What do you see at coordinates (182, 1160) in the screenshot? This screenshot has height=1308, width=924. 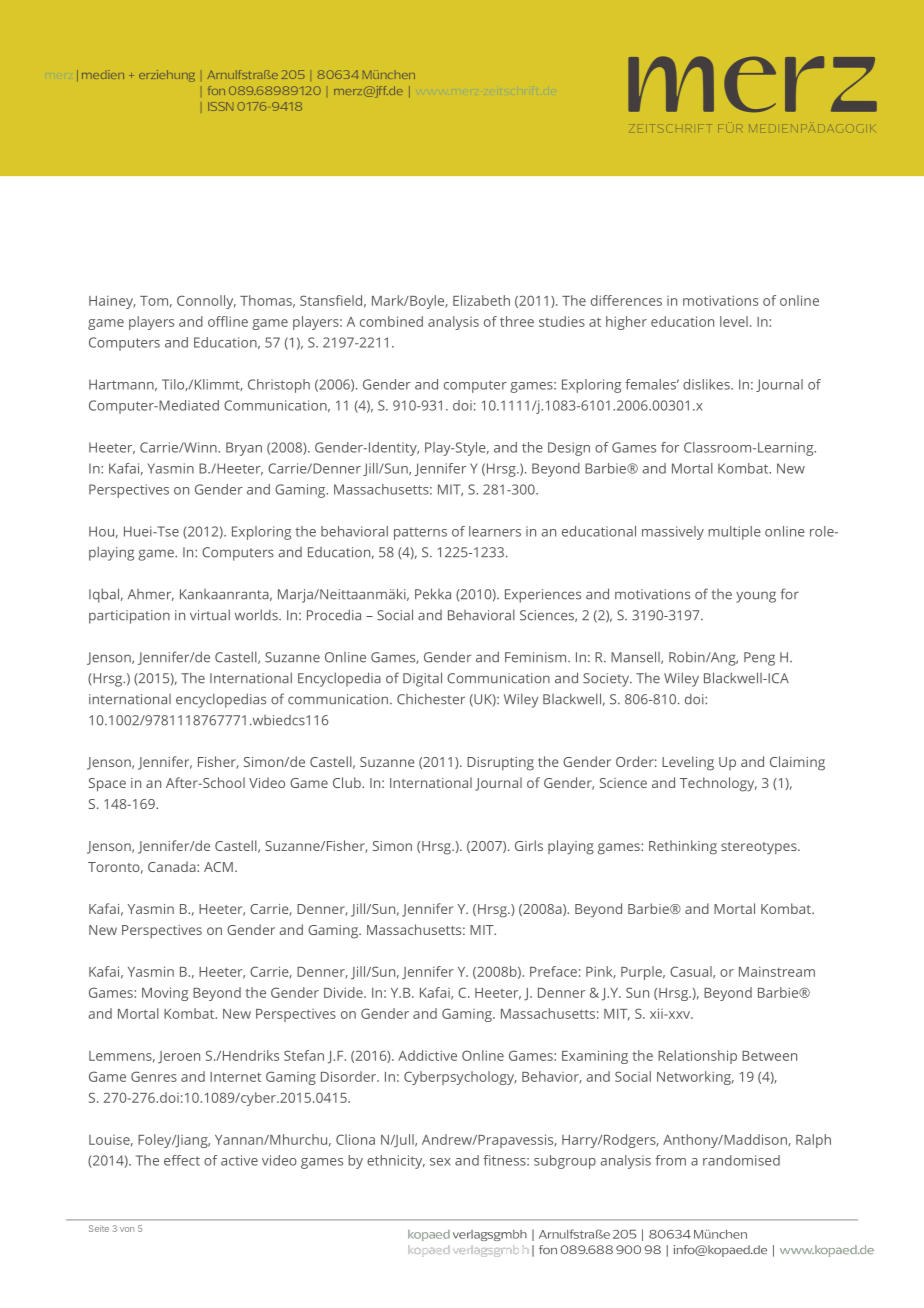 I see `effect` at bounding box center [182, 1160].
